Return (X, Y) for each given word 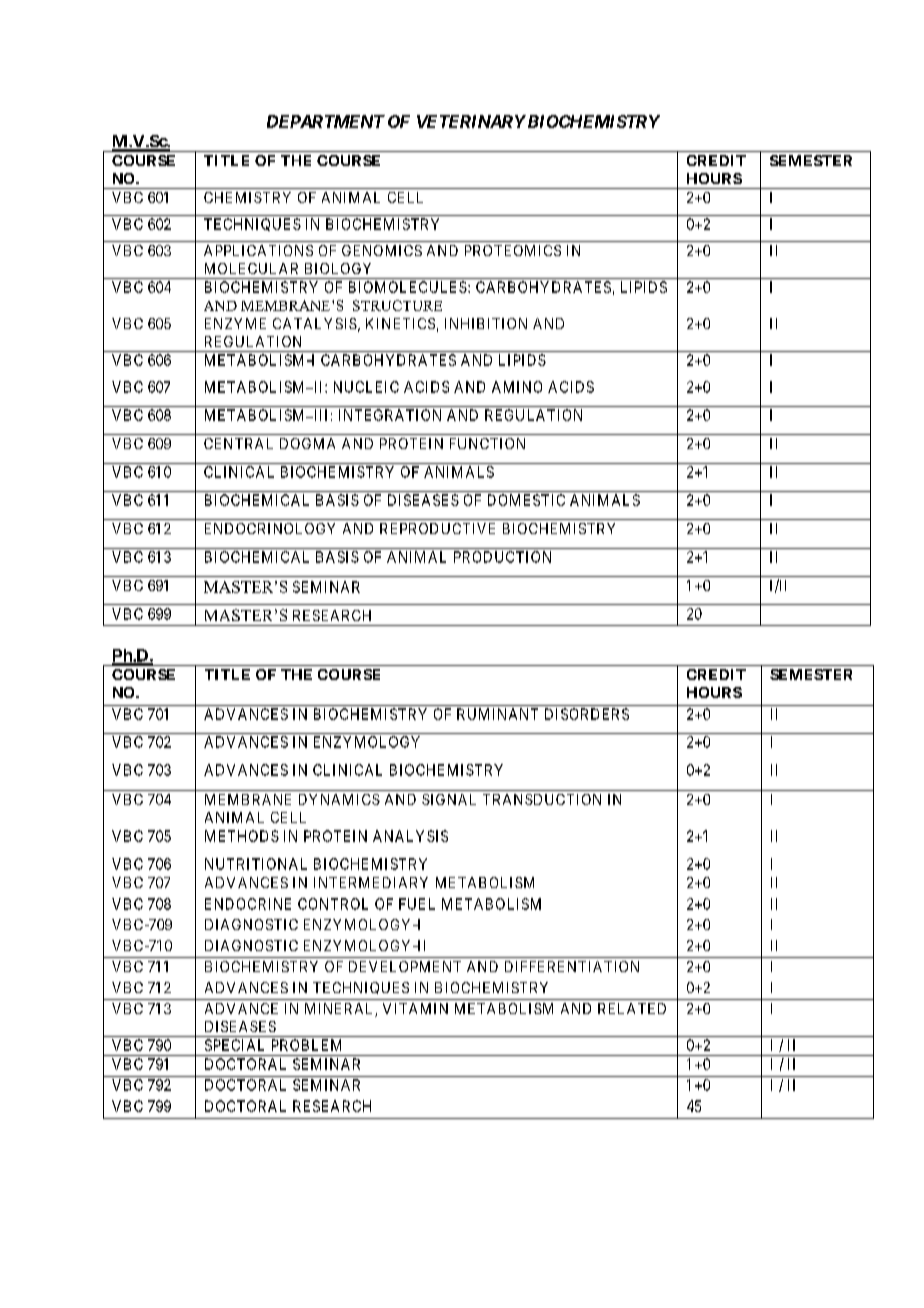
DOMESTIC (526, 500)
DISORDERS (587, 714)
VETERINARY (471, 121)
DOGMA (307, 443)
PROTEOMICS (513, 250)
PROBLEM (306, 1045)
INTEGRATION (390, 415)
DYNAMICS (339, 799)
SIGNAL (449, 799)
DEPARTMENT (326, 121)
